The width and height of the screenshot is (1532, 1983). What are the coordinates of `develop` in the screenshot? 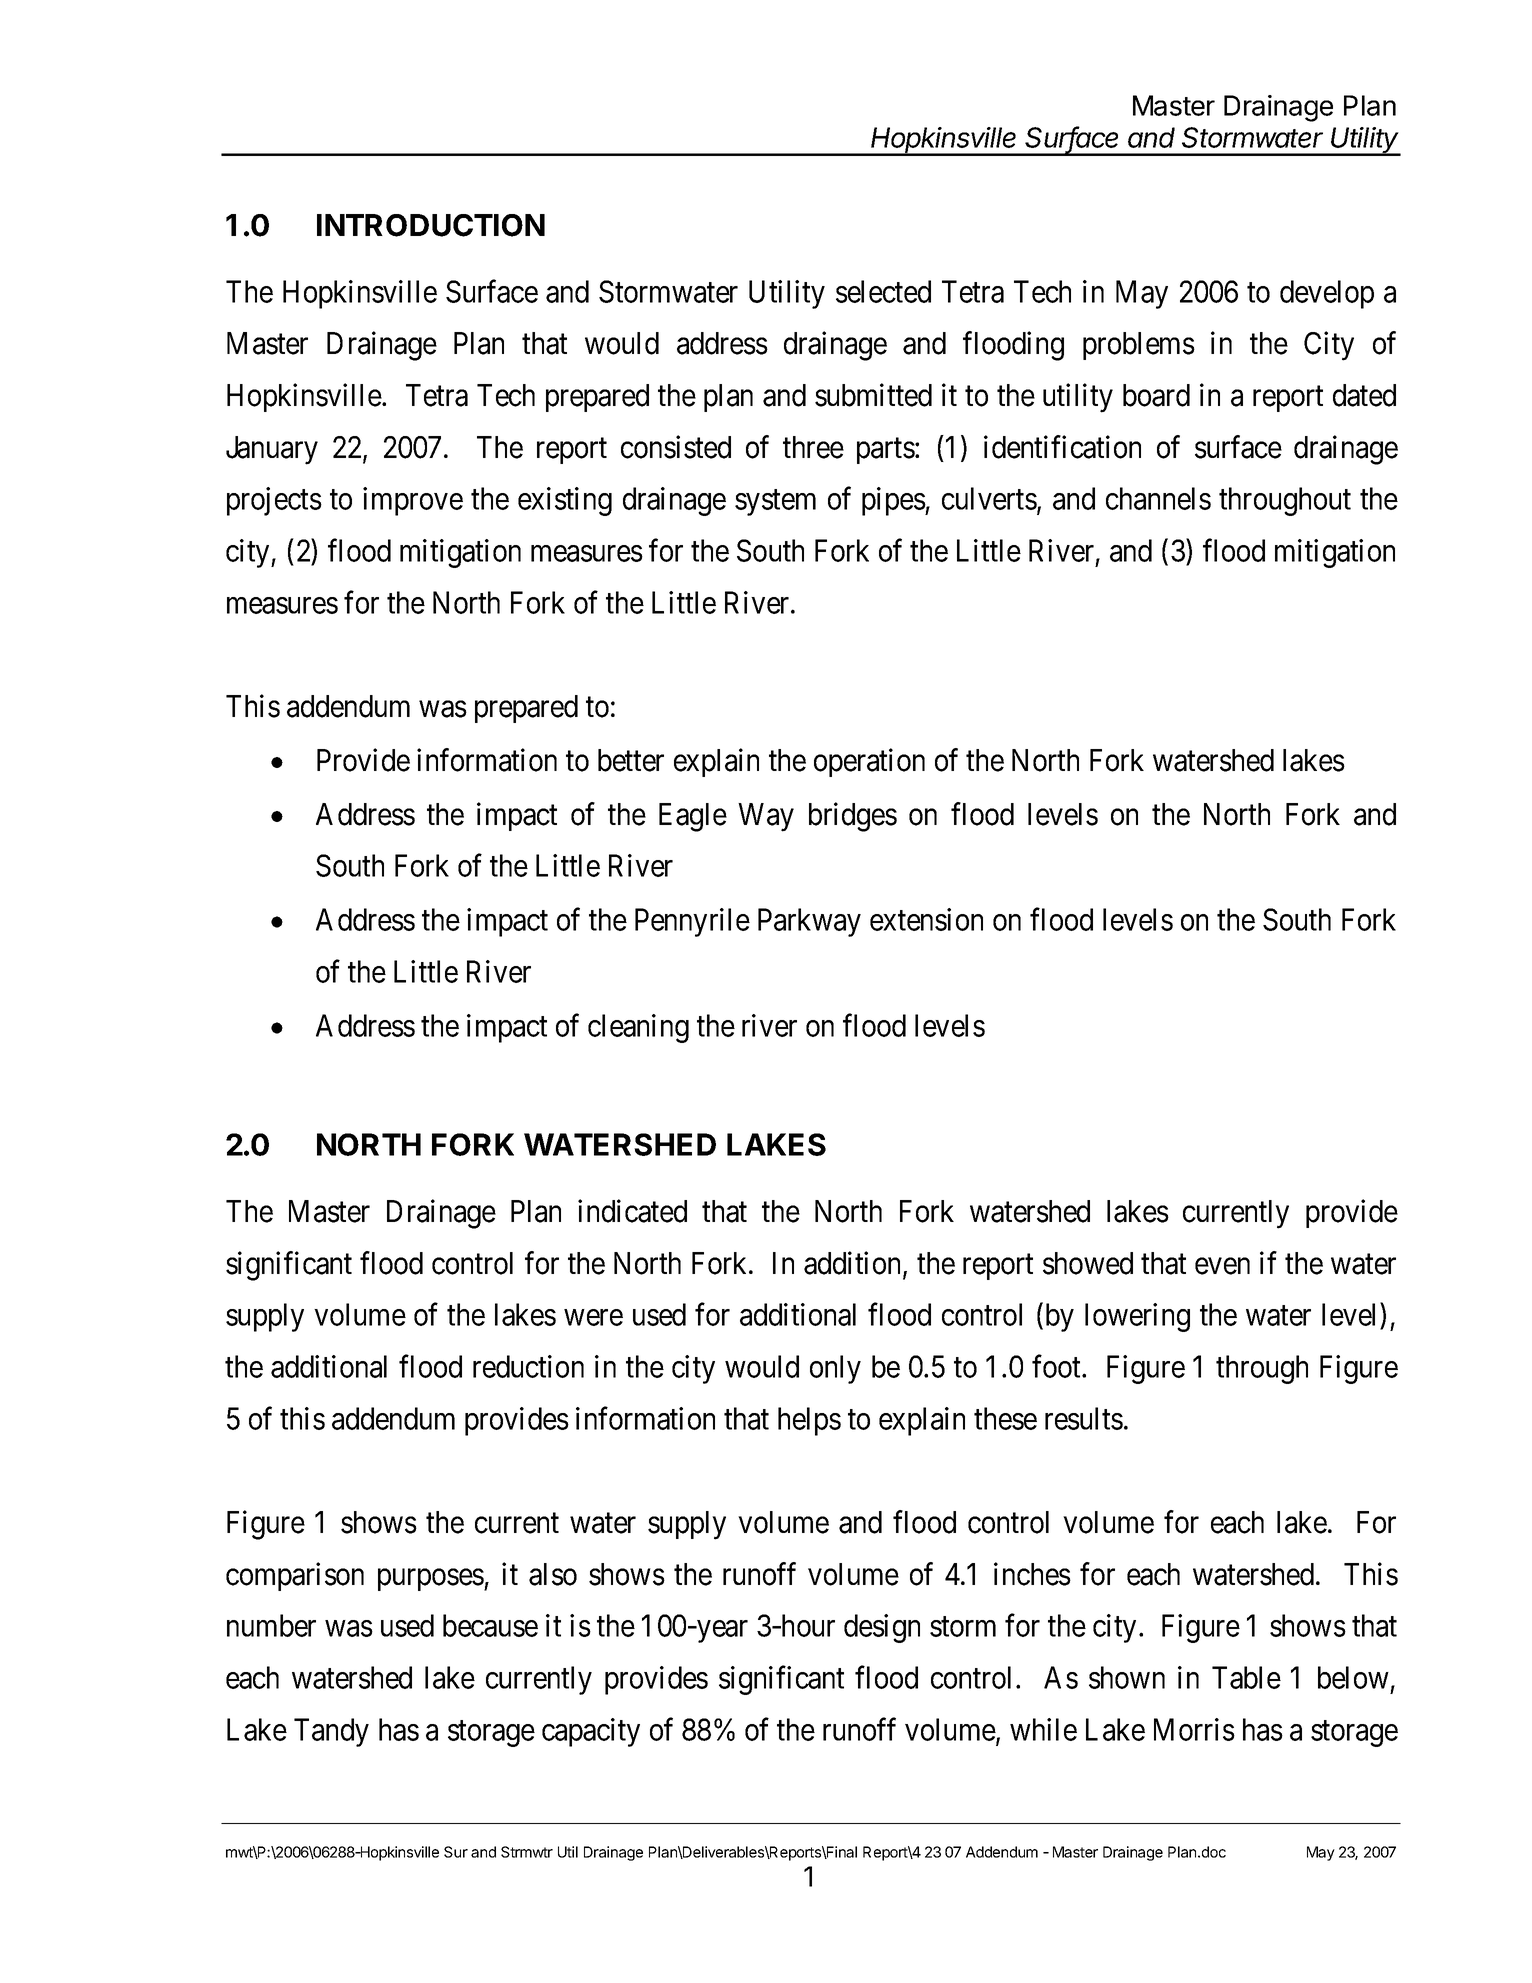 It's located at (1327, 294).
